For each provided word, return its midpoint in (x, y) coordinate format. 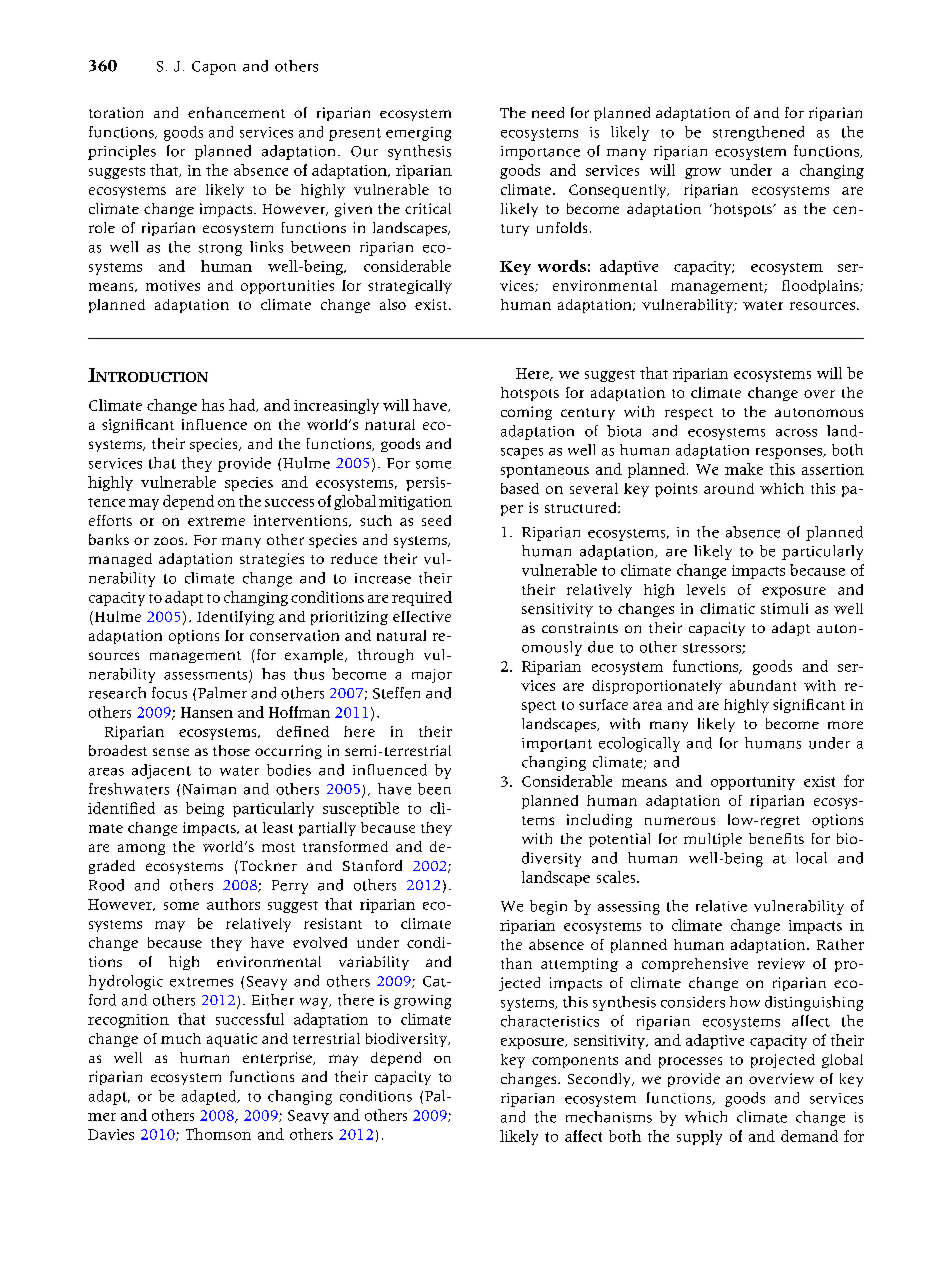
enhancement (236, 112)
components (575, 1062)
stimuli (784, 608)
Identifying (235, 618)
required (422, 598)
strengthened (758, 133)
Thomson (218, 1134)
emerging (418, 134)
